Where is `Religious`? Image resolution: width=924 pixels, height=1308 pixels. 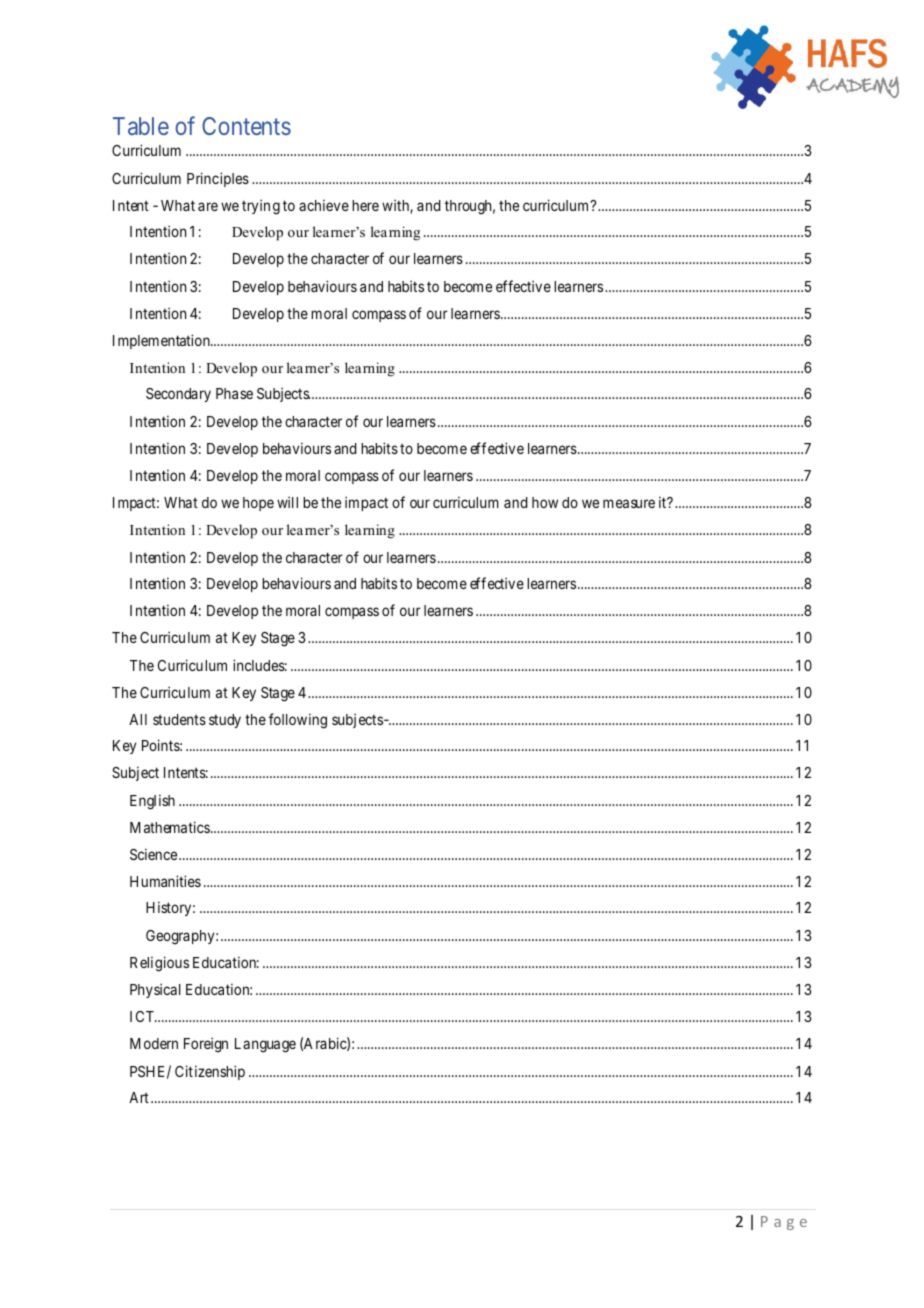
Religious is located at coordinates (159, 964).
